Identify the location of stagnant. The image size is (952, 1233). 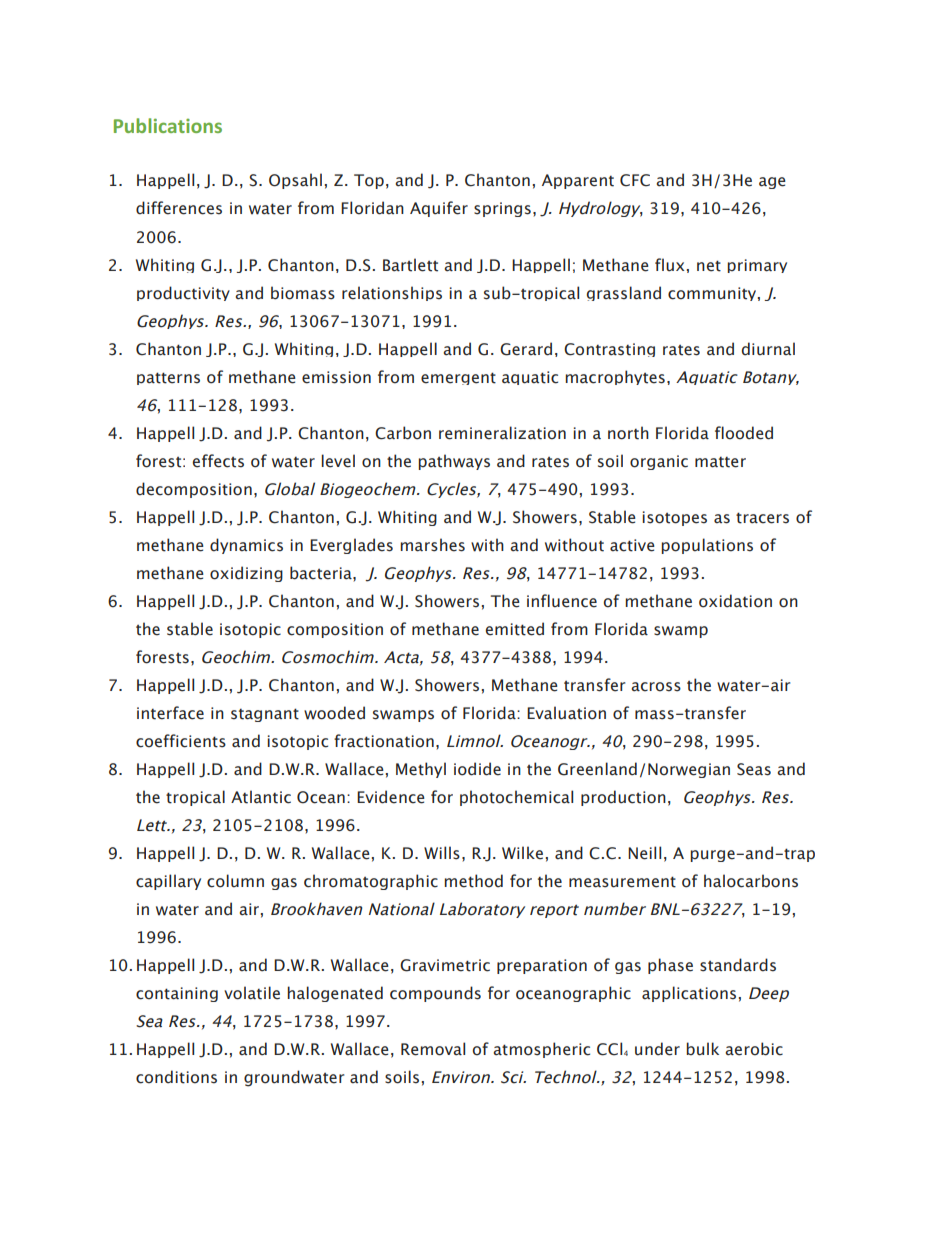
(265, 715).
